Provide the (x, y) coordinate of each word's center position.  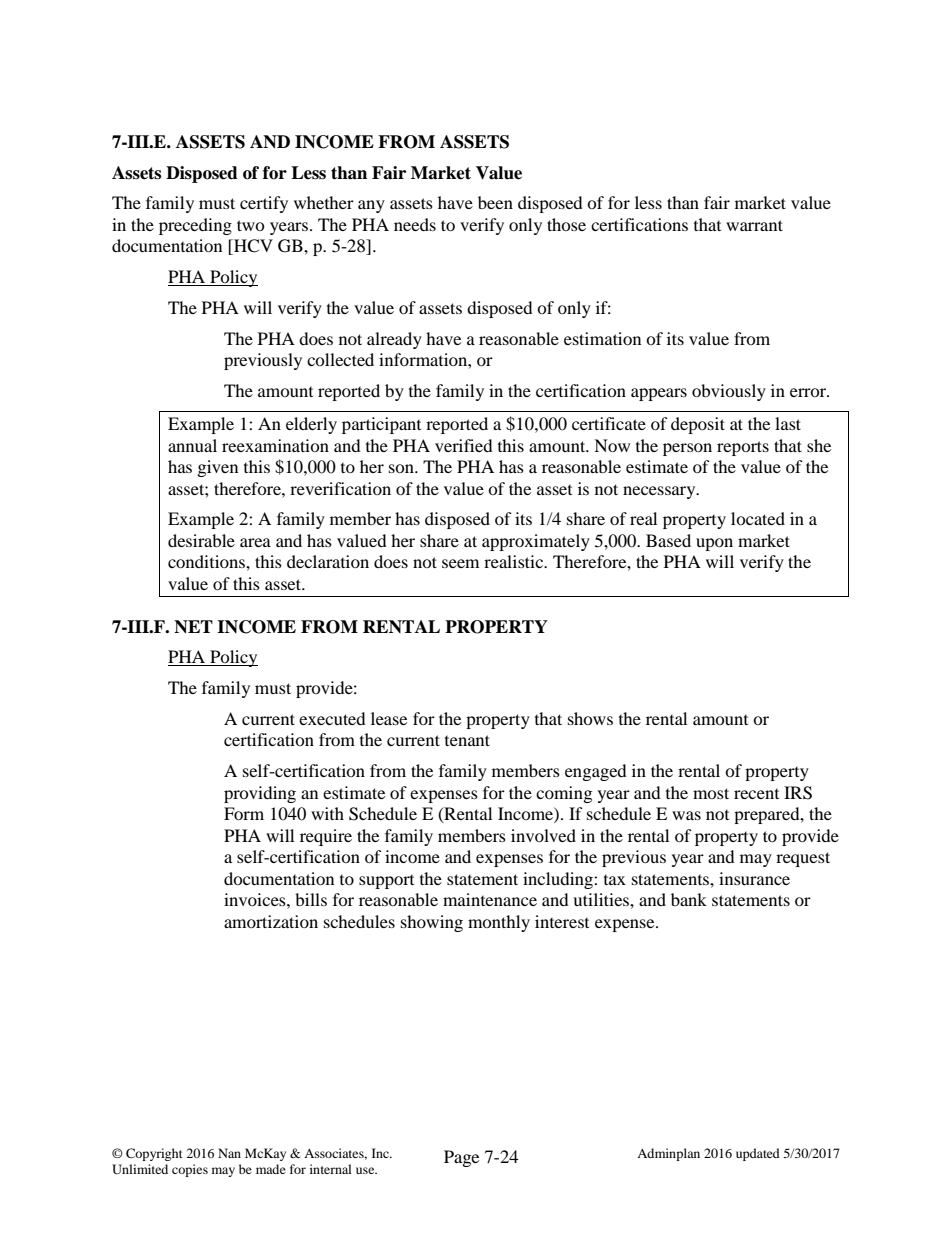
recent (756, 794)
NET (193, 627)
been (495, 202)
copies (190, 1170)
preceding (195, 226)
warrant (754, 225)
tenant (467, 740)
